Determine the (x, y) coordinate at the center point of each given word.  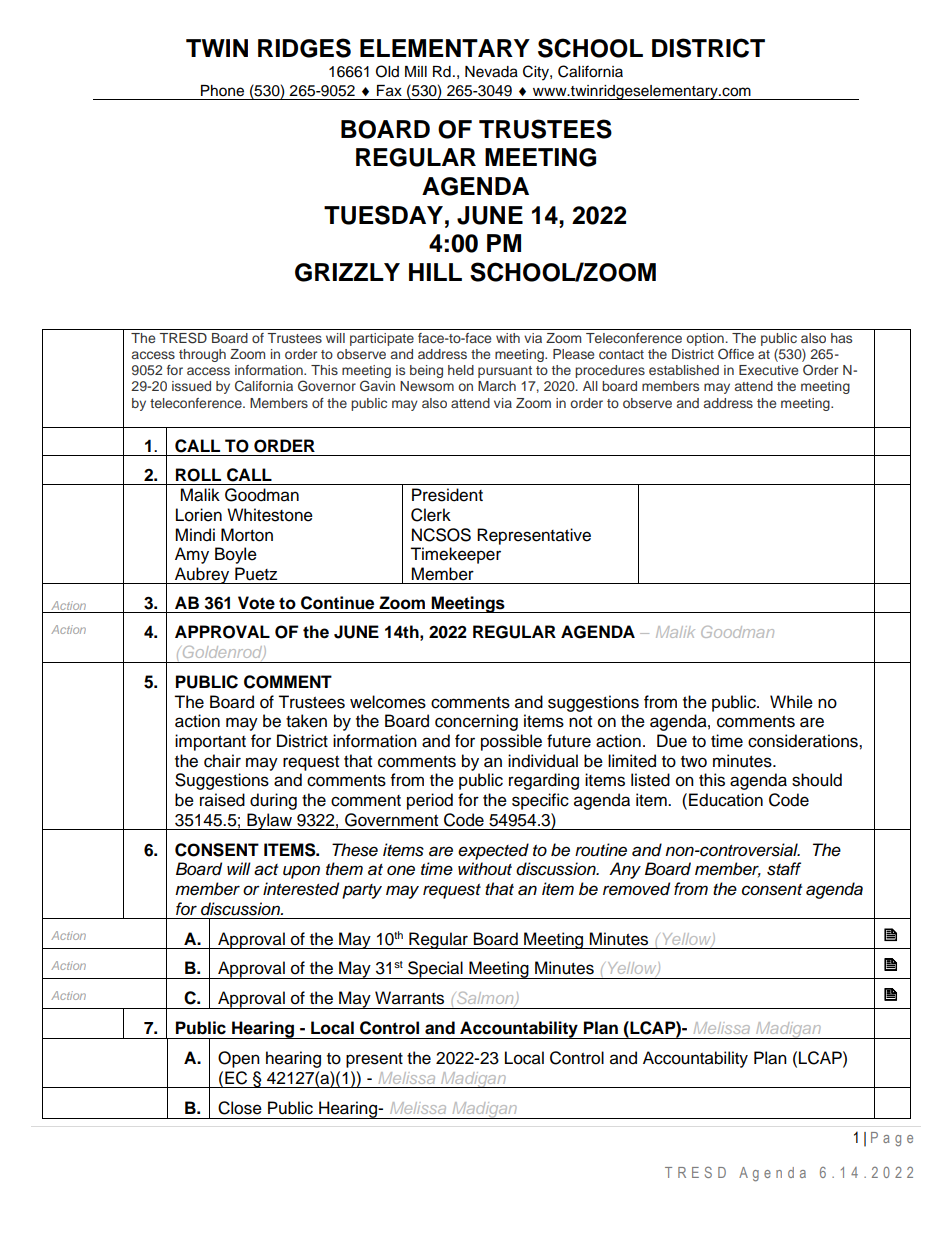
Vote (256, 603)
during (273, 801)
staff (784, 869)
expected (493, 851)
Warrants (409, 998)
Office (736, 353)
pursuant (505, 372)
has (841, 338)
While (791, 702)
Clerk (431, 515)
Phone (222, 91)
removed (636, 889)
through (202, 355)
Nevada (491, 72)
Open (239, 1059)
